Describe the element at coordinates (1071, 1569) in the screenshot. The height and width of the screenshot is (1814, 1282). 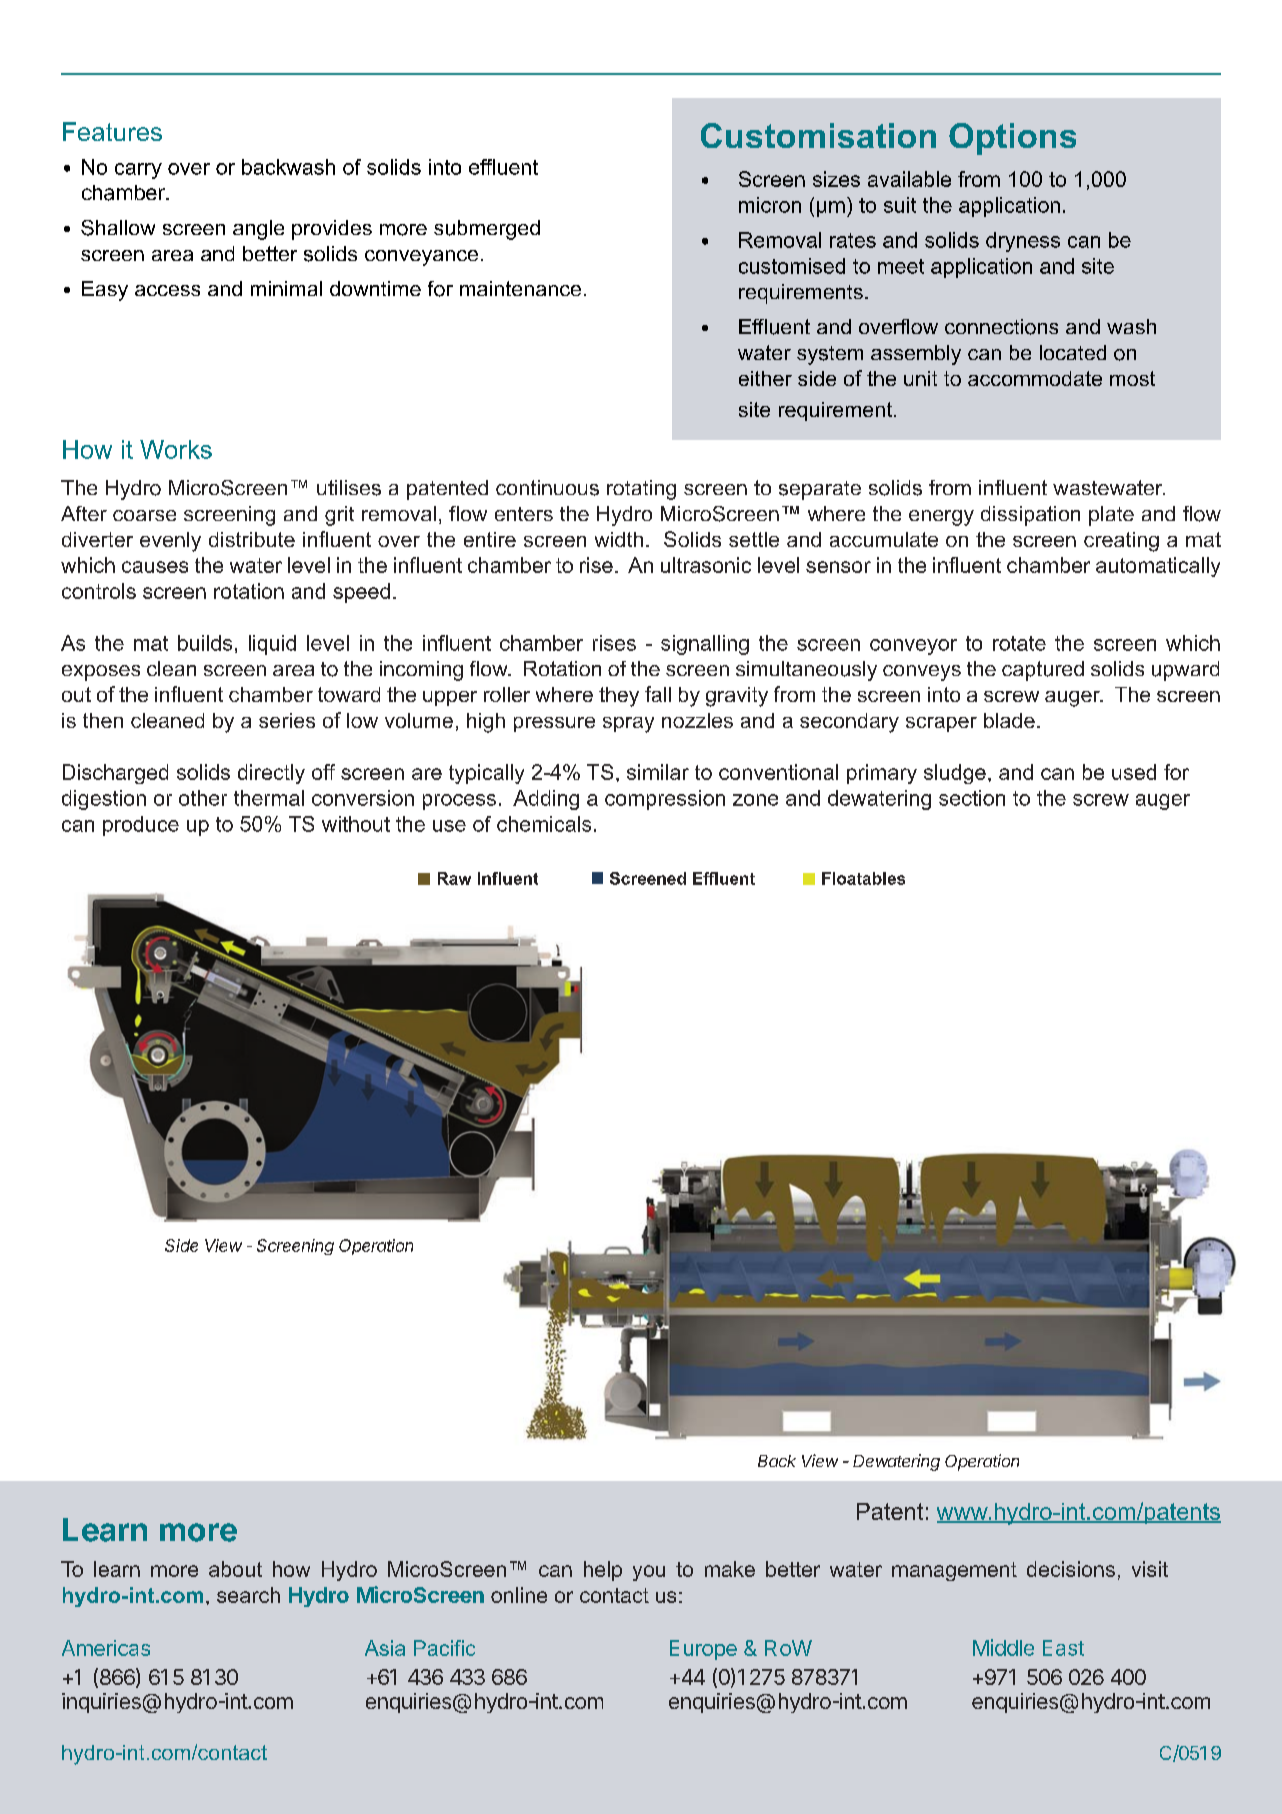
I see `decisions` at that location.
